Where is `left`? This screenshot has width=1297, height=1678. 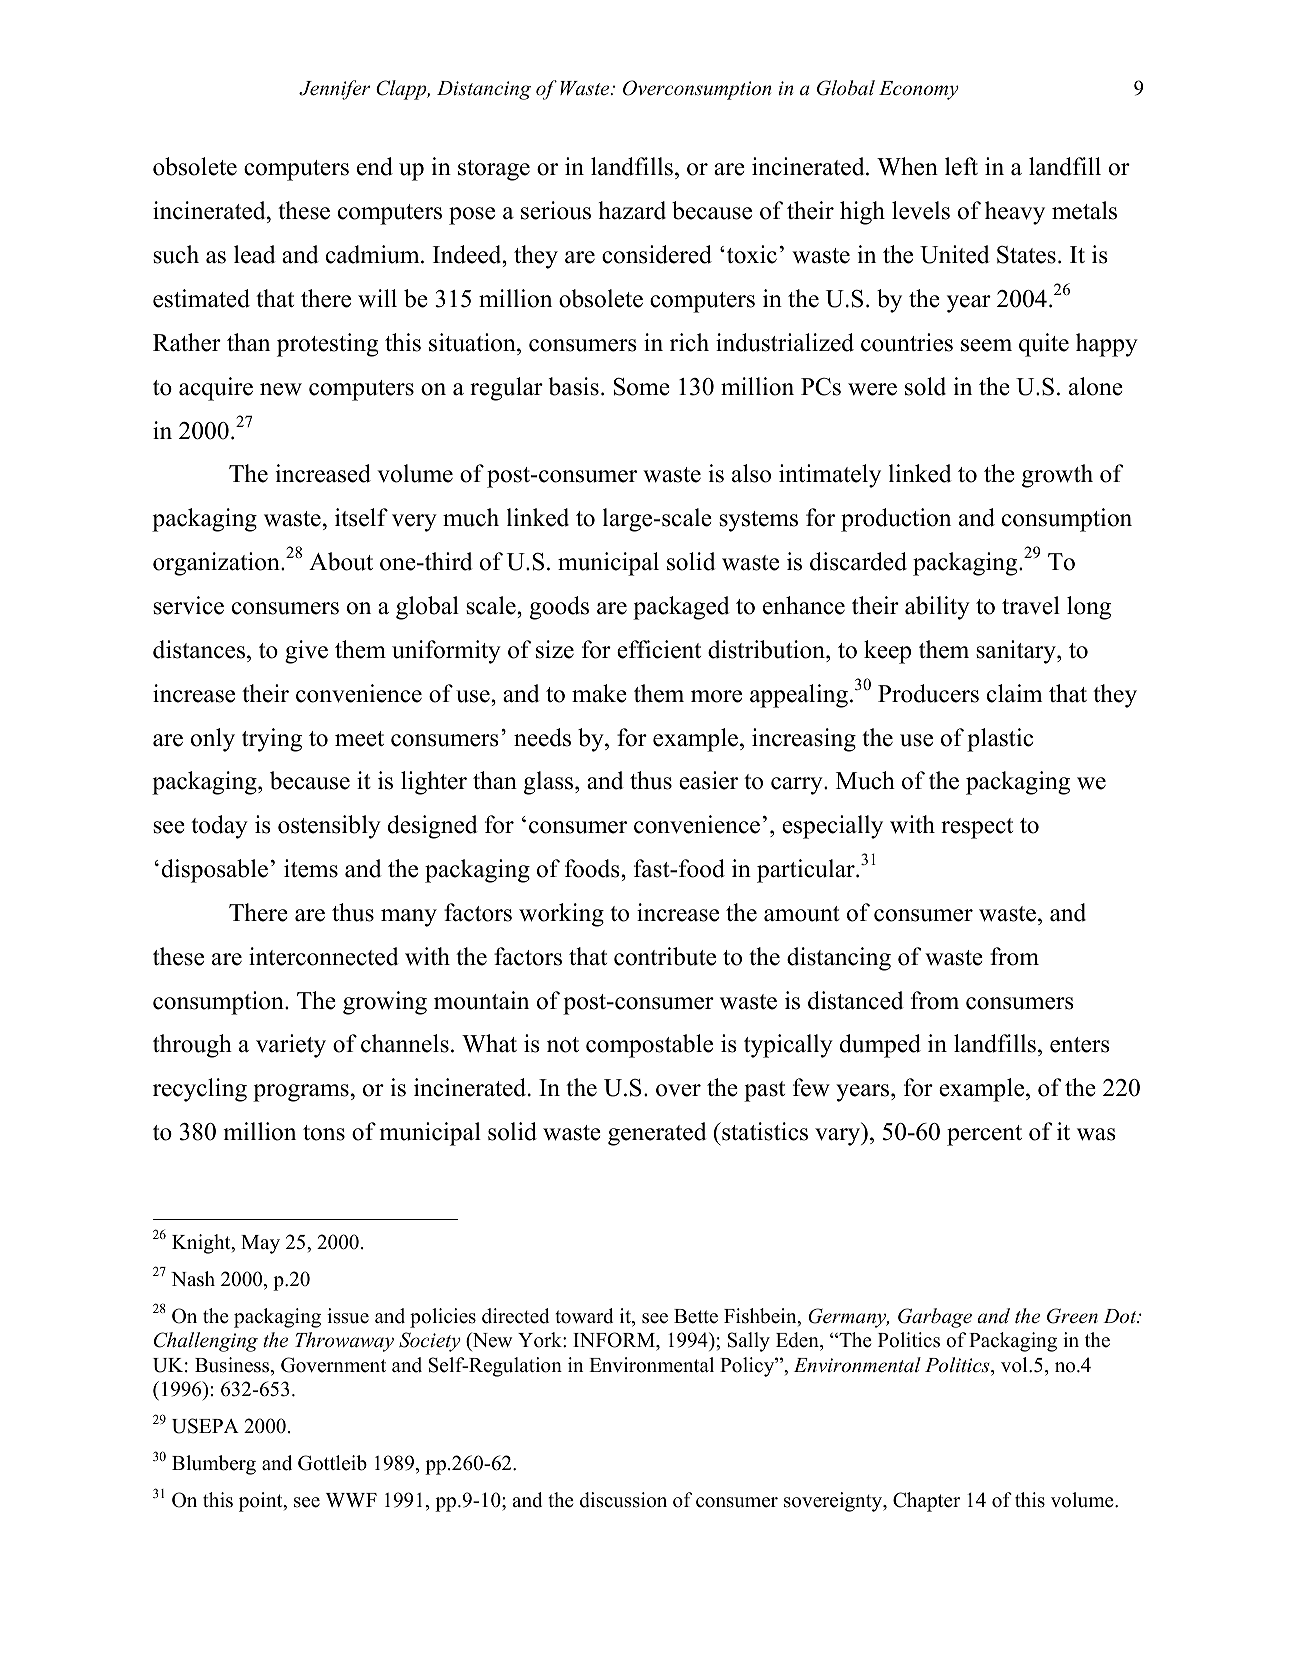
left is located at coordinates (961, 166).
